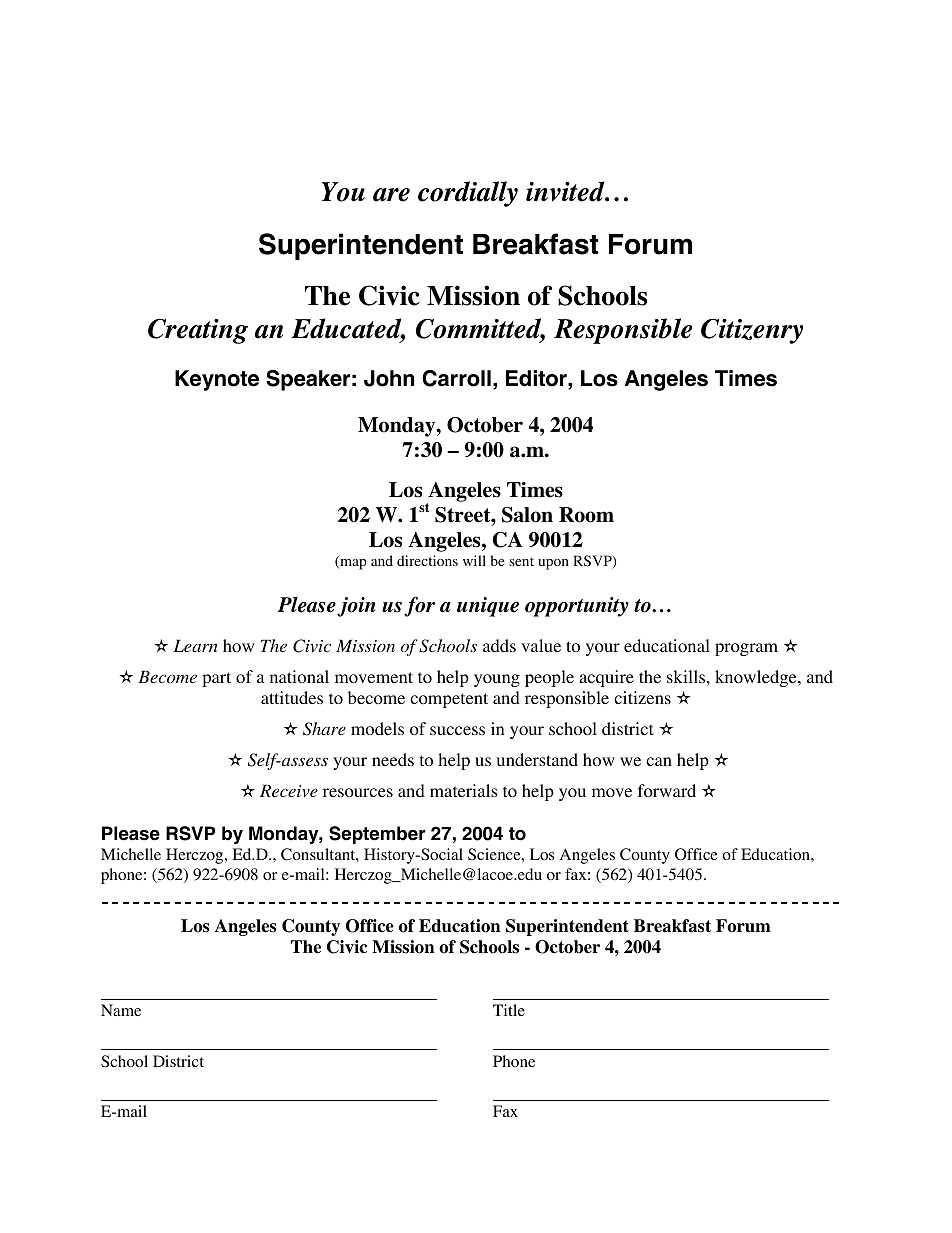  I want to click on Name, so click(121, 1010).
